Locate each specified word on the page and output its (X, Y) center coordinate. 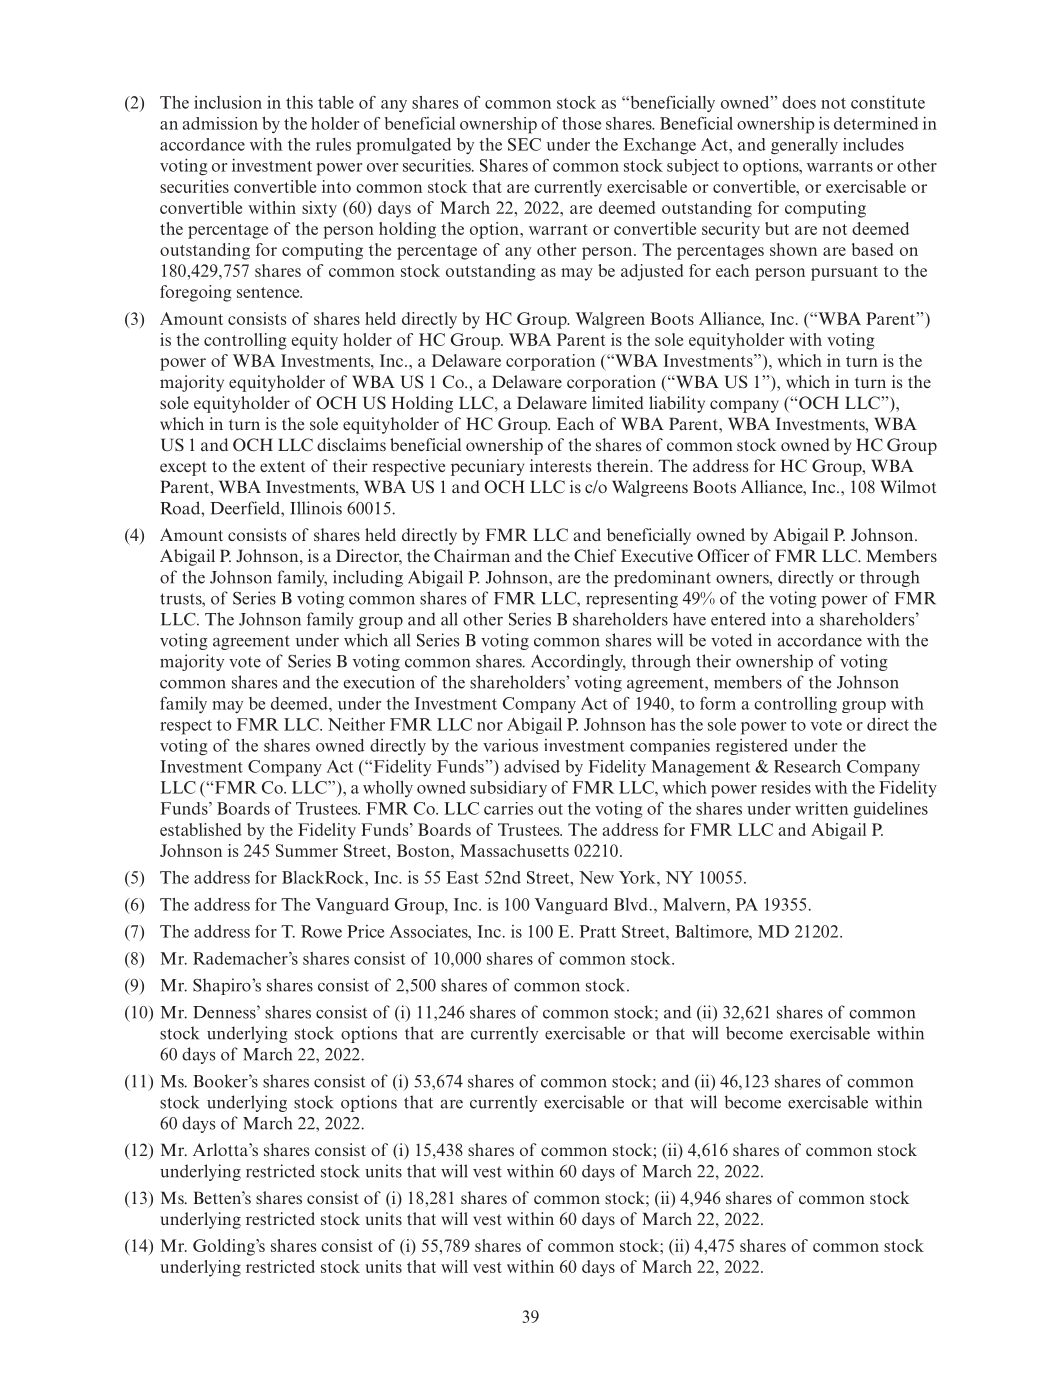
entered (738, 619)
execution (379, 682)
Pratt (598, 931)
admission (220, 123)
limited (618, 402)
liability (677, 404)
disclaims (351, 444)
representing (632, 599)
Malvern (695, 904)
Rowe (321, 931)
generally (804, 146)
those (581, 123)
